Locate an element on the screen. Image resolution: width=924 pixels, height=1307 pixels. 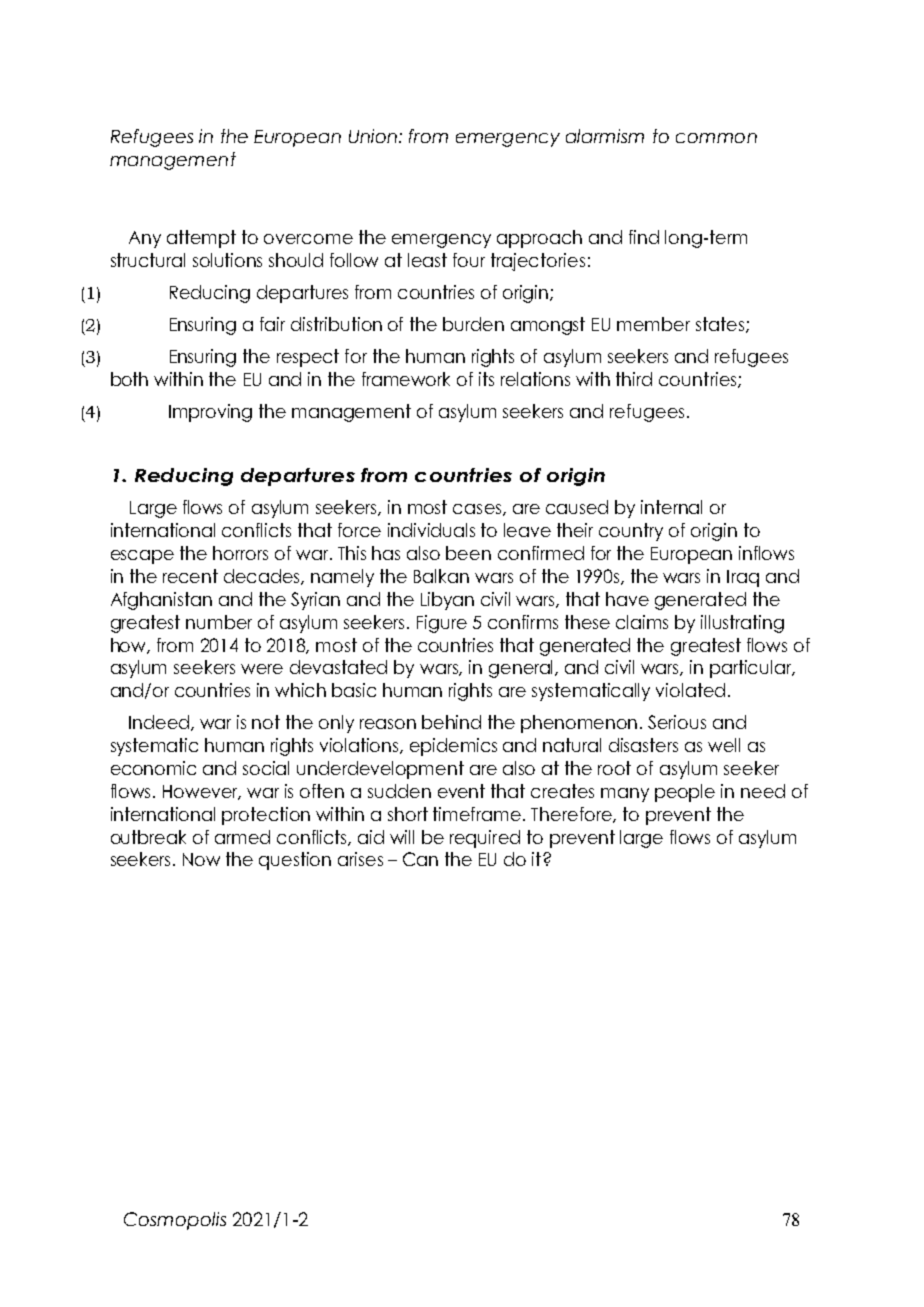
internal is located at coordinates (671, 507).
